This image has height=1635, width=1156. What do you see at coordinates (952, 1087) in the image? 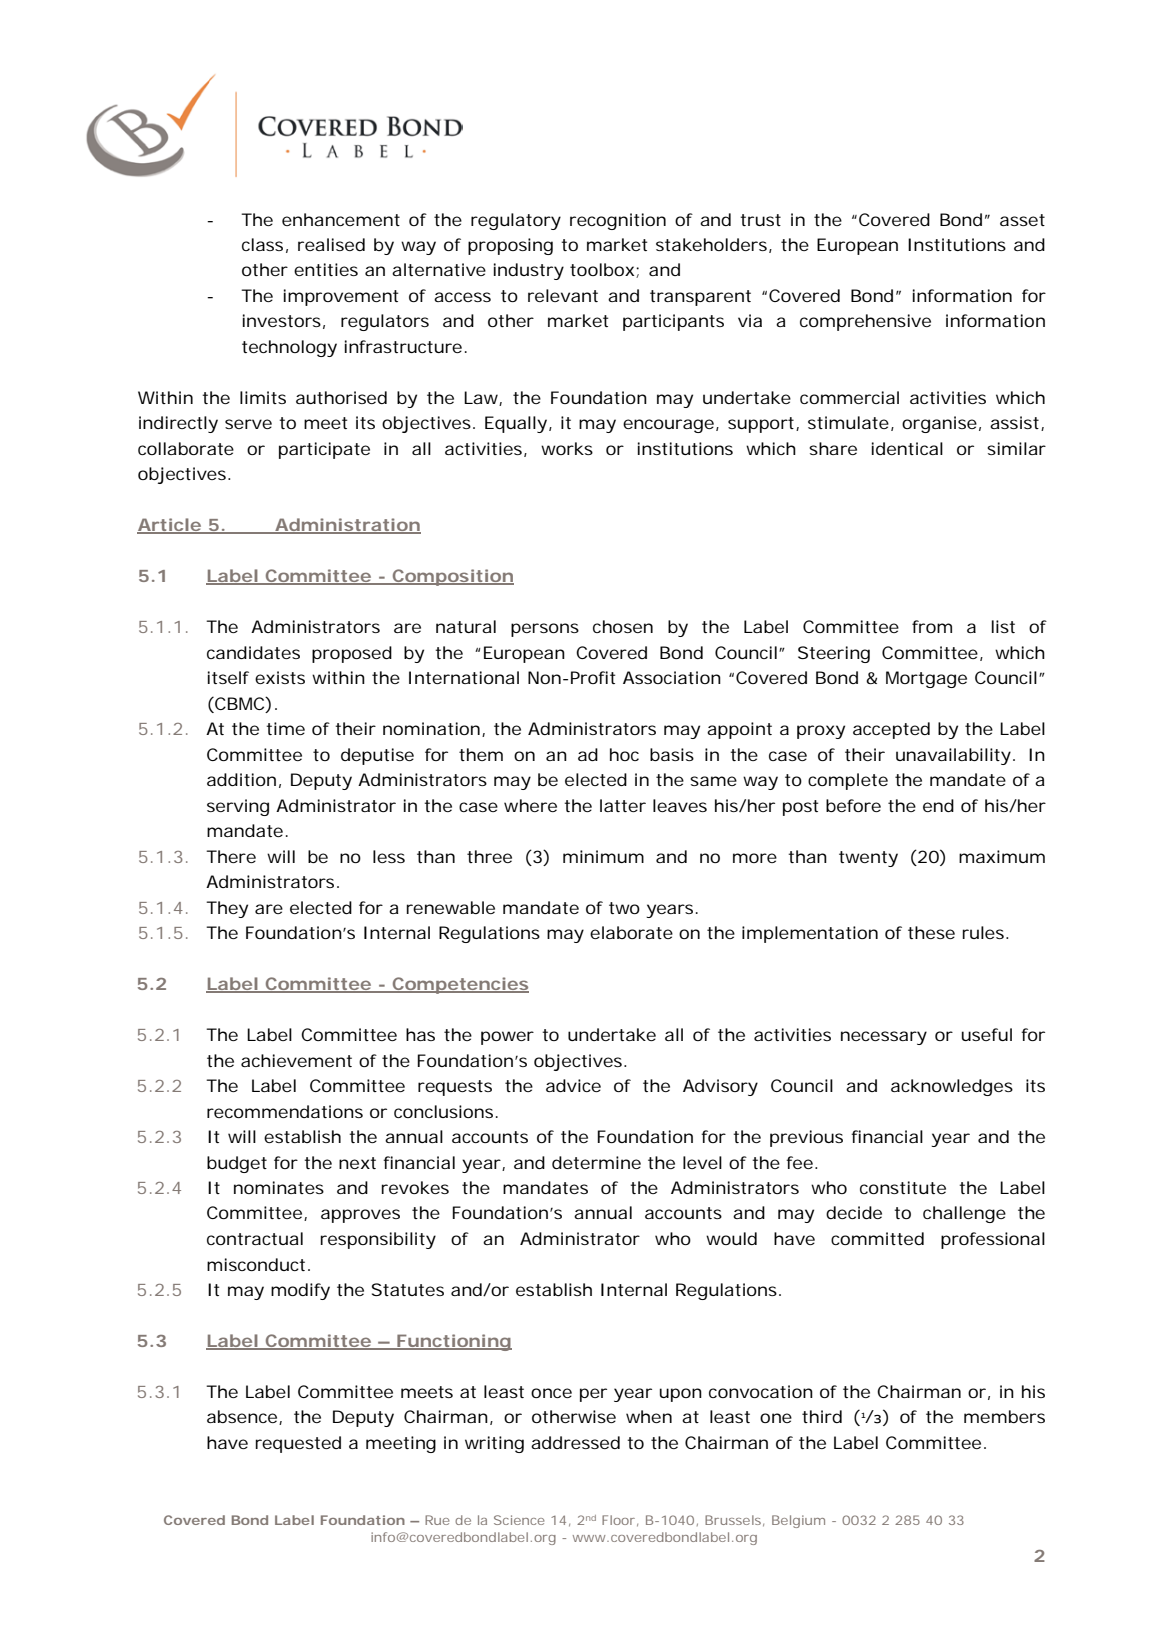
I see `acknowledges` at bounding box center [952, 1087].
